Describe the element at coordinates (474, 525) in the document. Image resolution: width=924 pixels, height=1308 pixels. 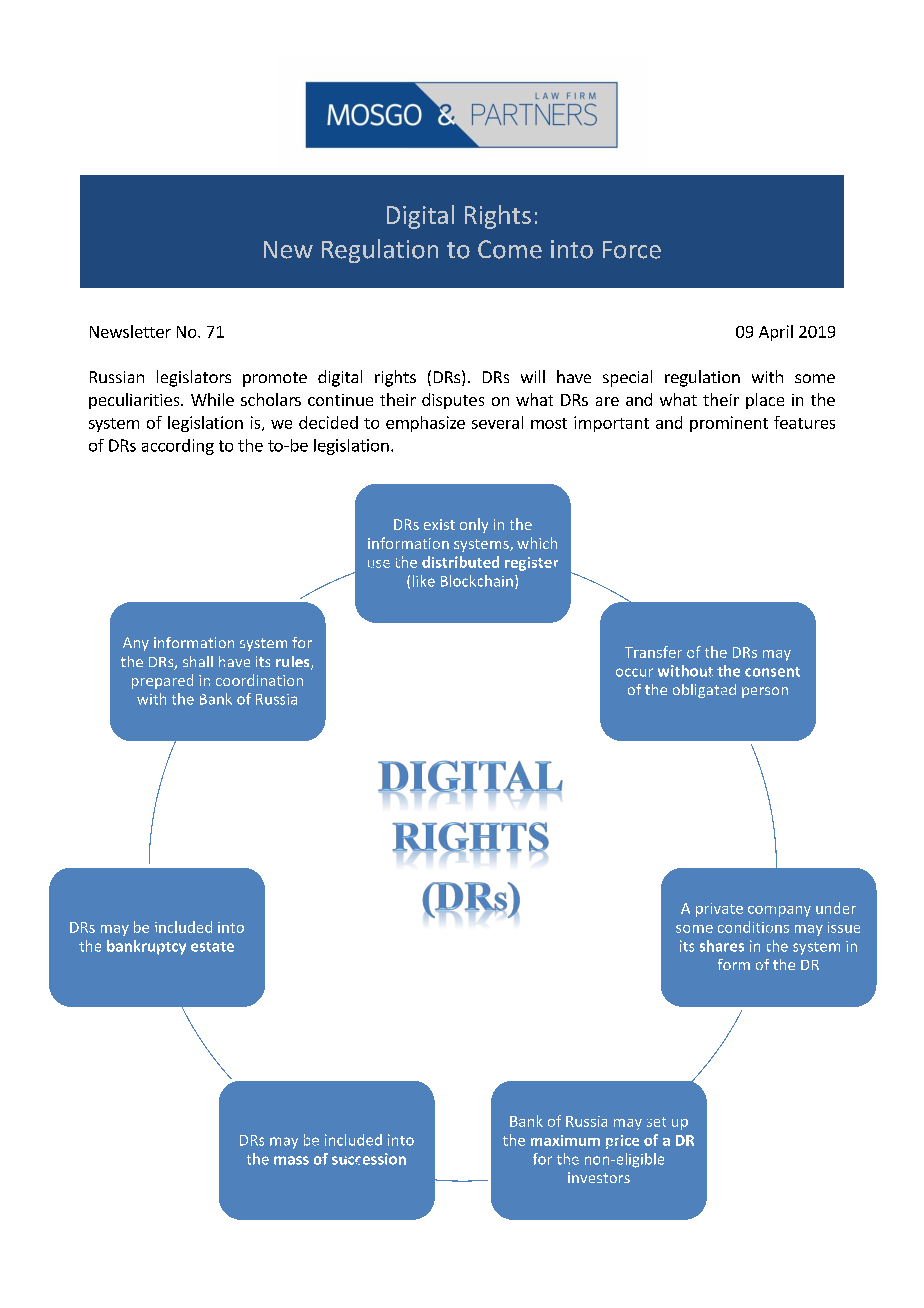
I see `only` at that location.
